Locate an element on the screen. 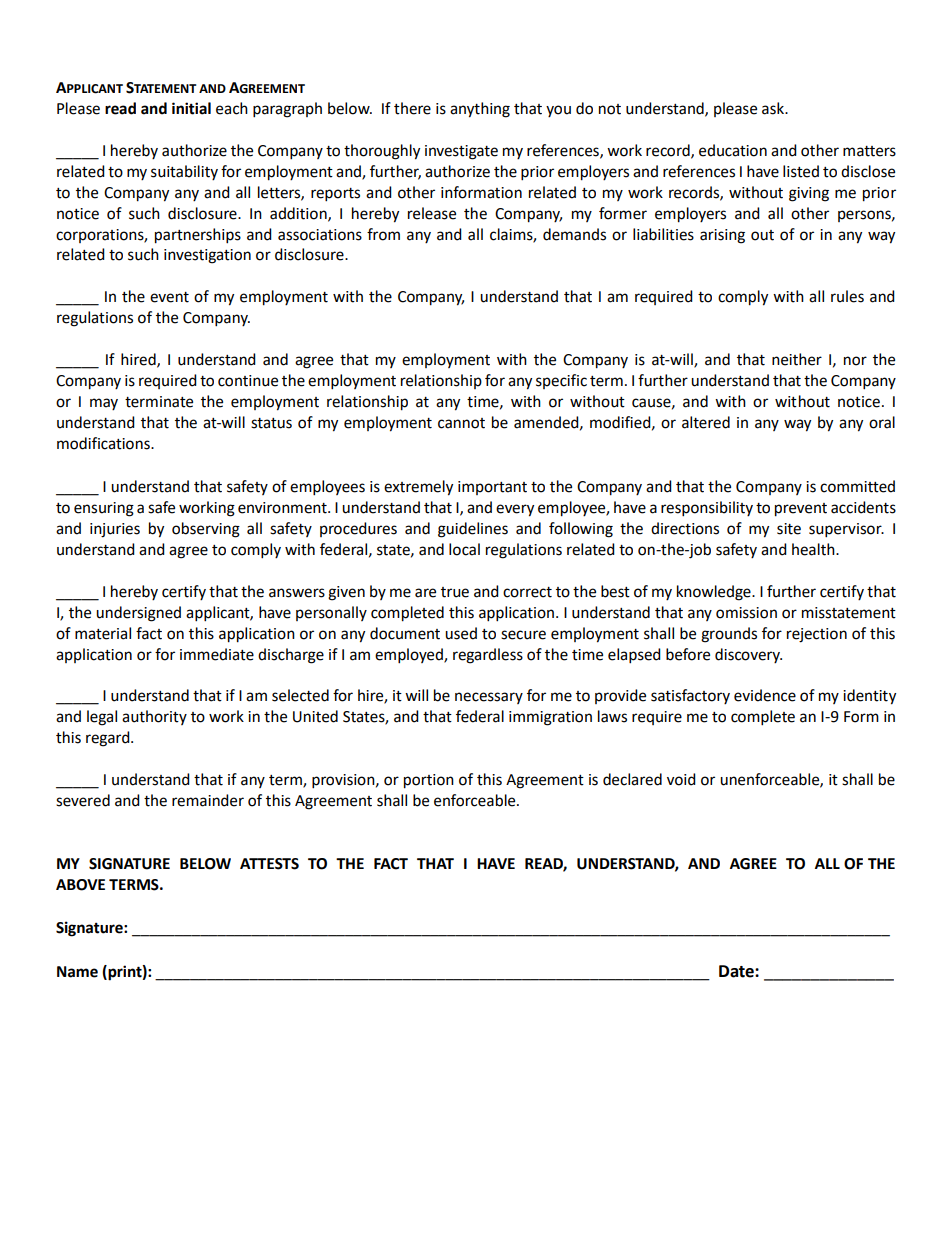 The height and width of the screenshot is (1233, 952). initial is located at coordinates (191, 108).
